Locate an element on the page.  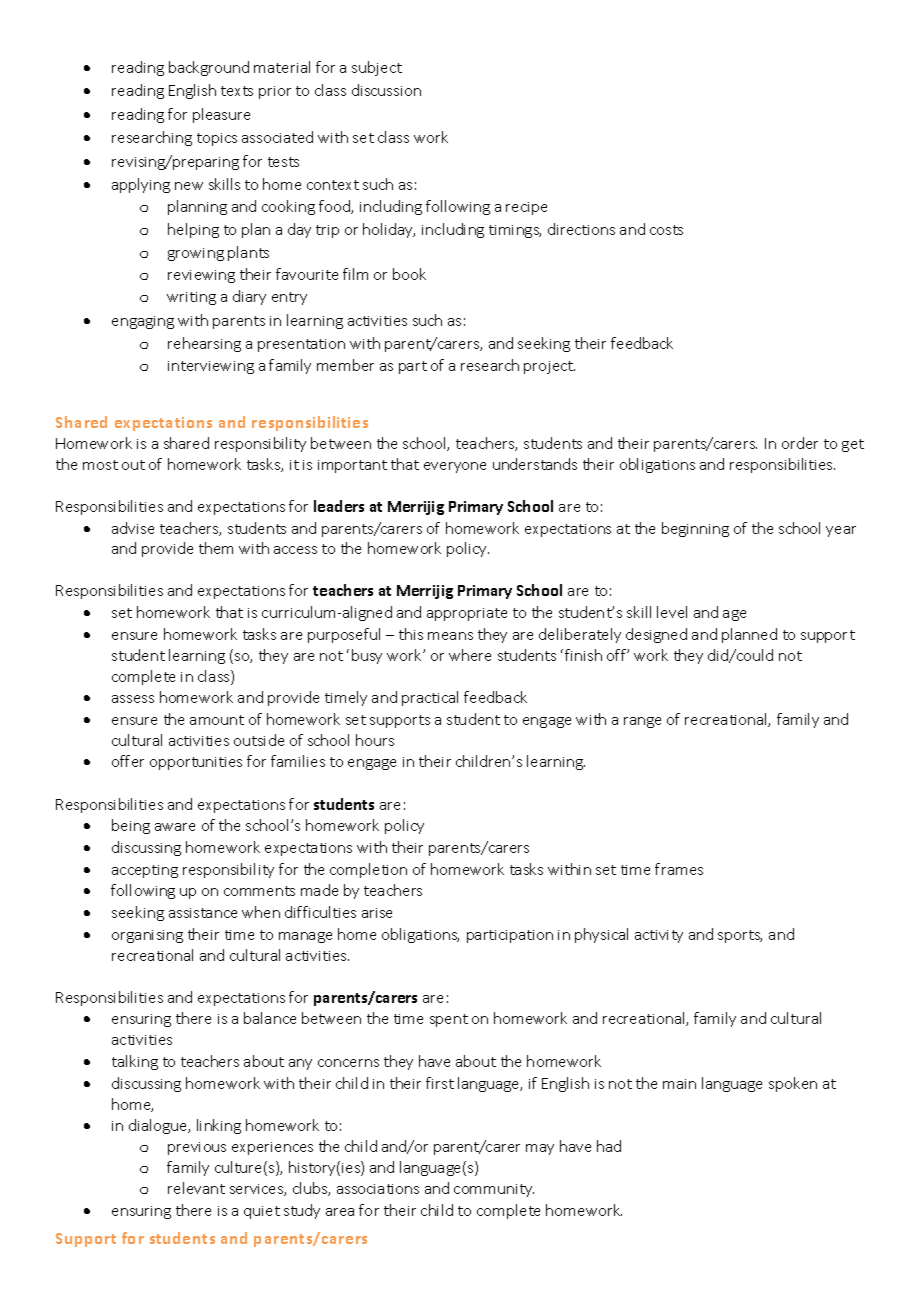
pleasure is located at coordinates (221, 115).
